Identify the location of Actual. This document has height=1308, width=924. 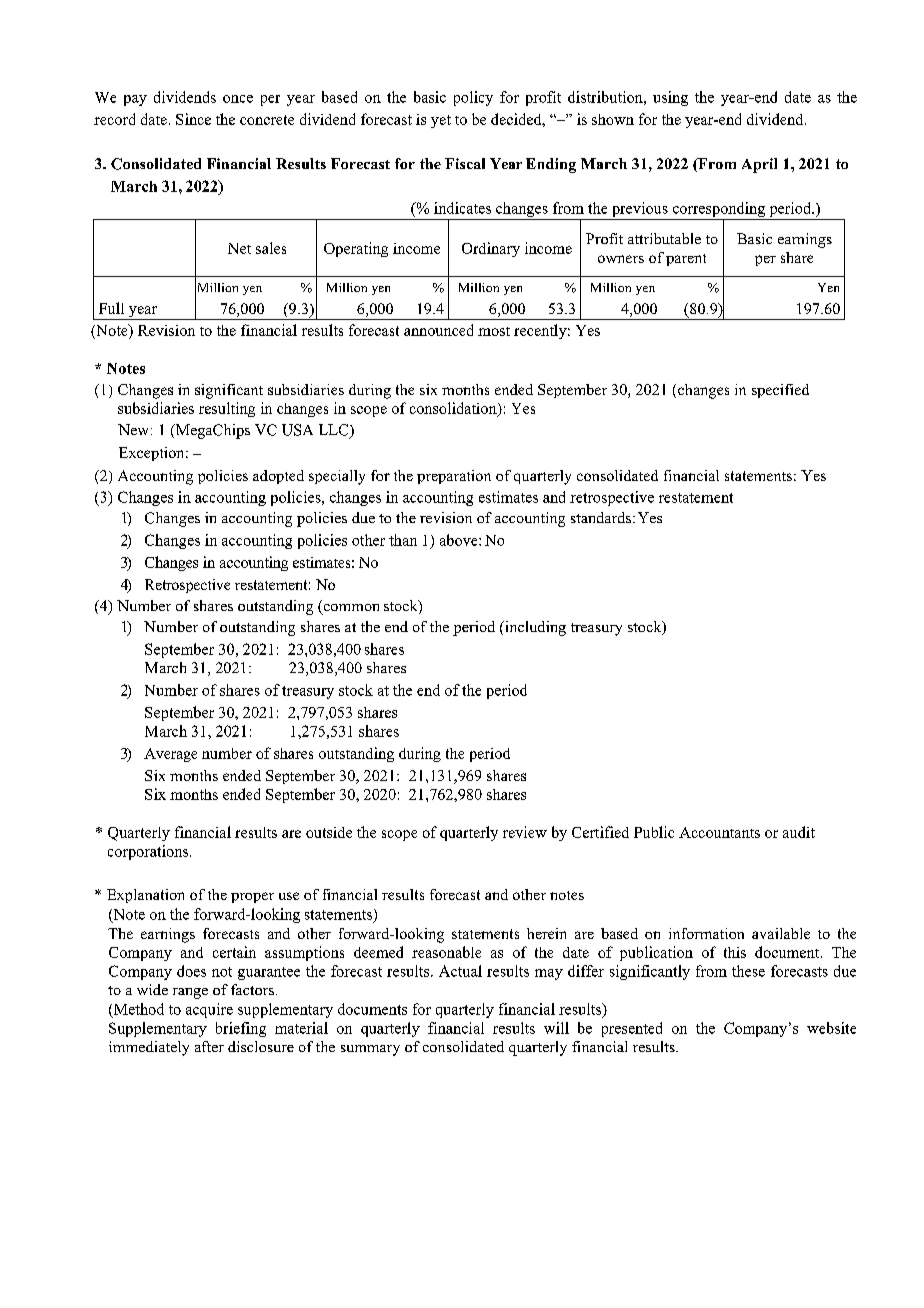
(460, 971).
